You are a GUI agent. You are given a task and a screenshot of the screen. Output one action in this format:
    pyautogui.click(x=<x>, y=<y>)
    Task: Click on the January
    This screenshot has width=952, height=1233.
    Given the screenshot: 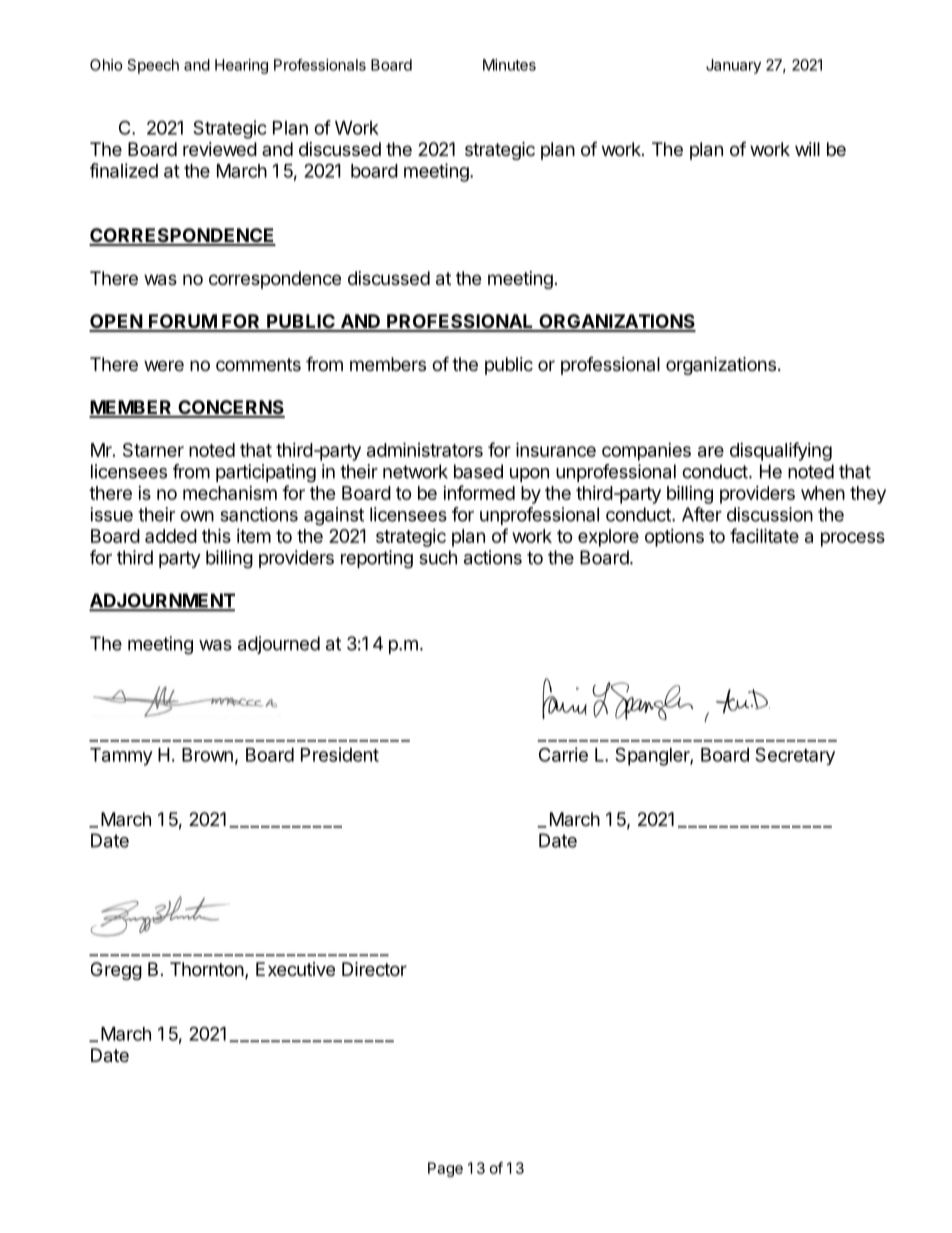 What is the action you would take?
    pyautogui.click(x=733, y=66)
